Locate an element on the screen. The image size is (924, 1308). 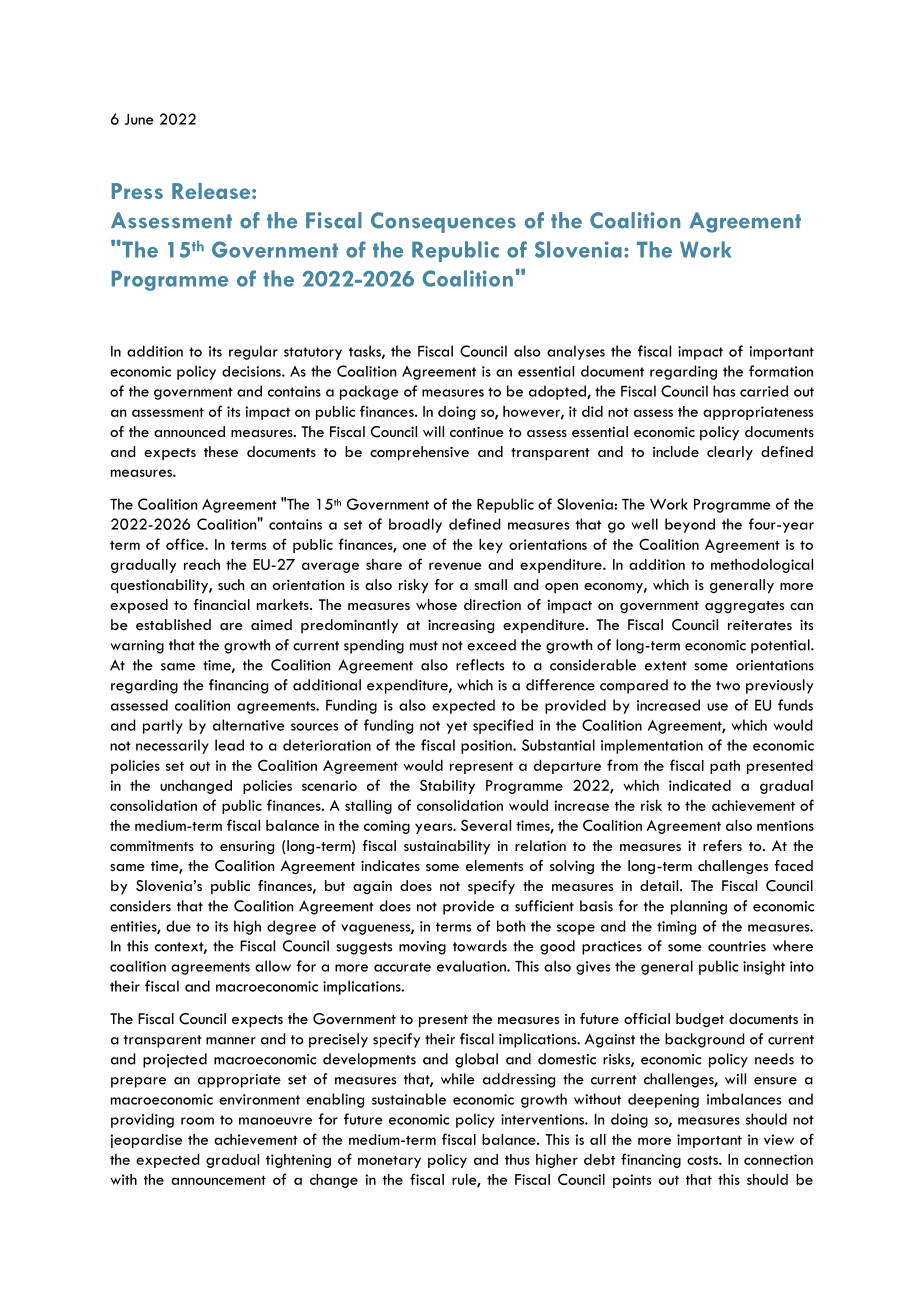
lead is located at coordinates (229, 745).
